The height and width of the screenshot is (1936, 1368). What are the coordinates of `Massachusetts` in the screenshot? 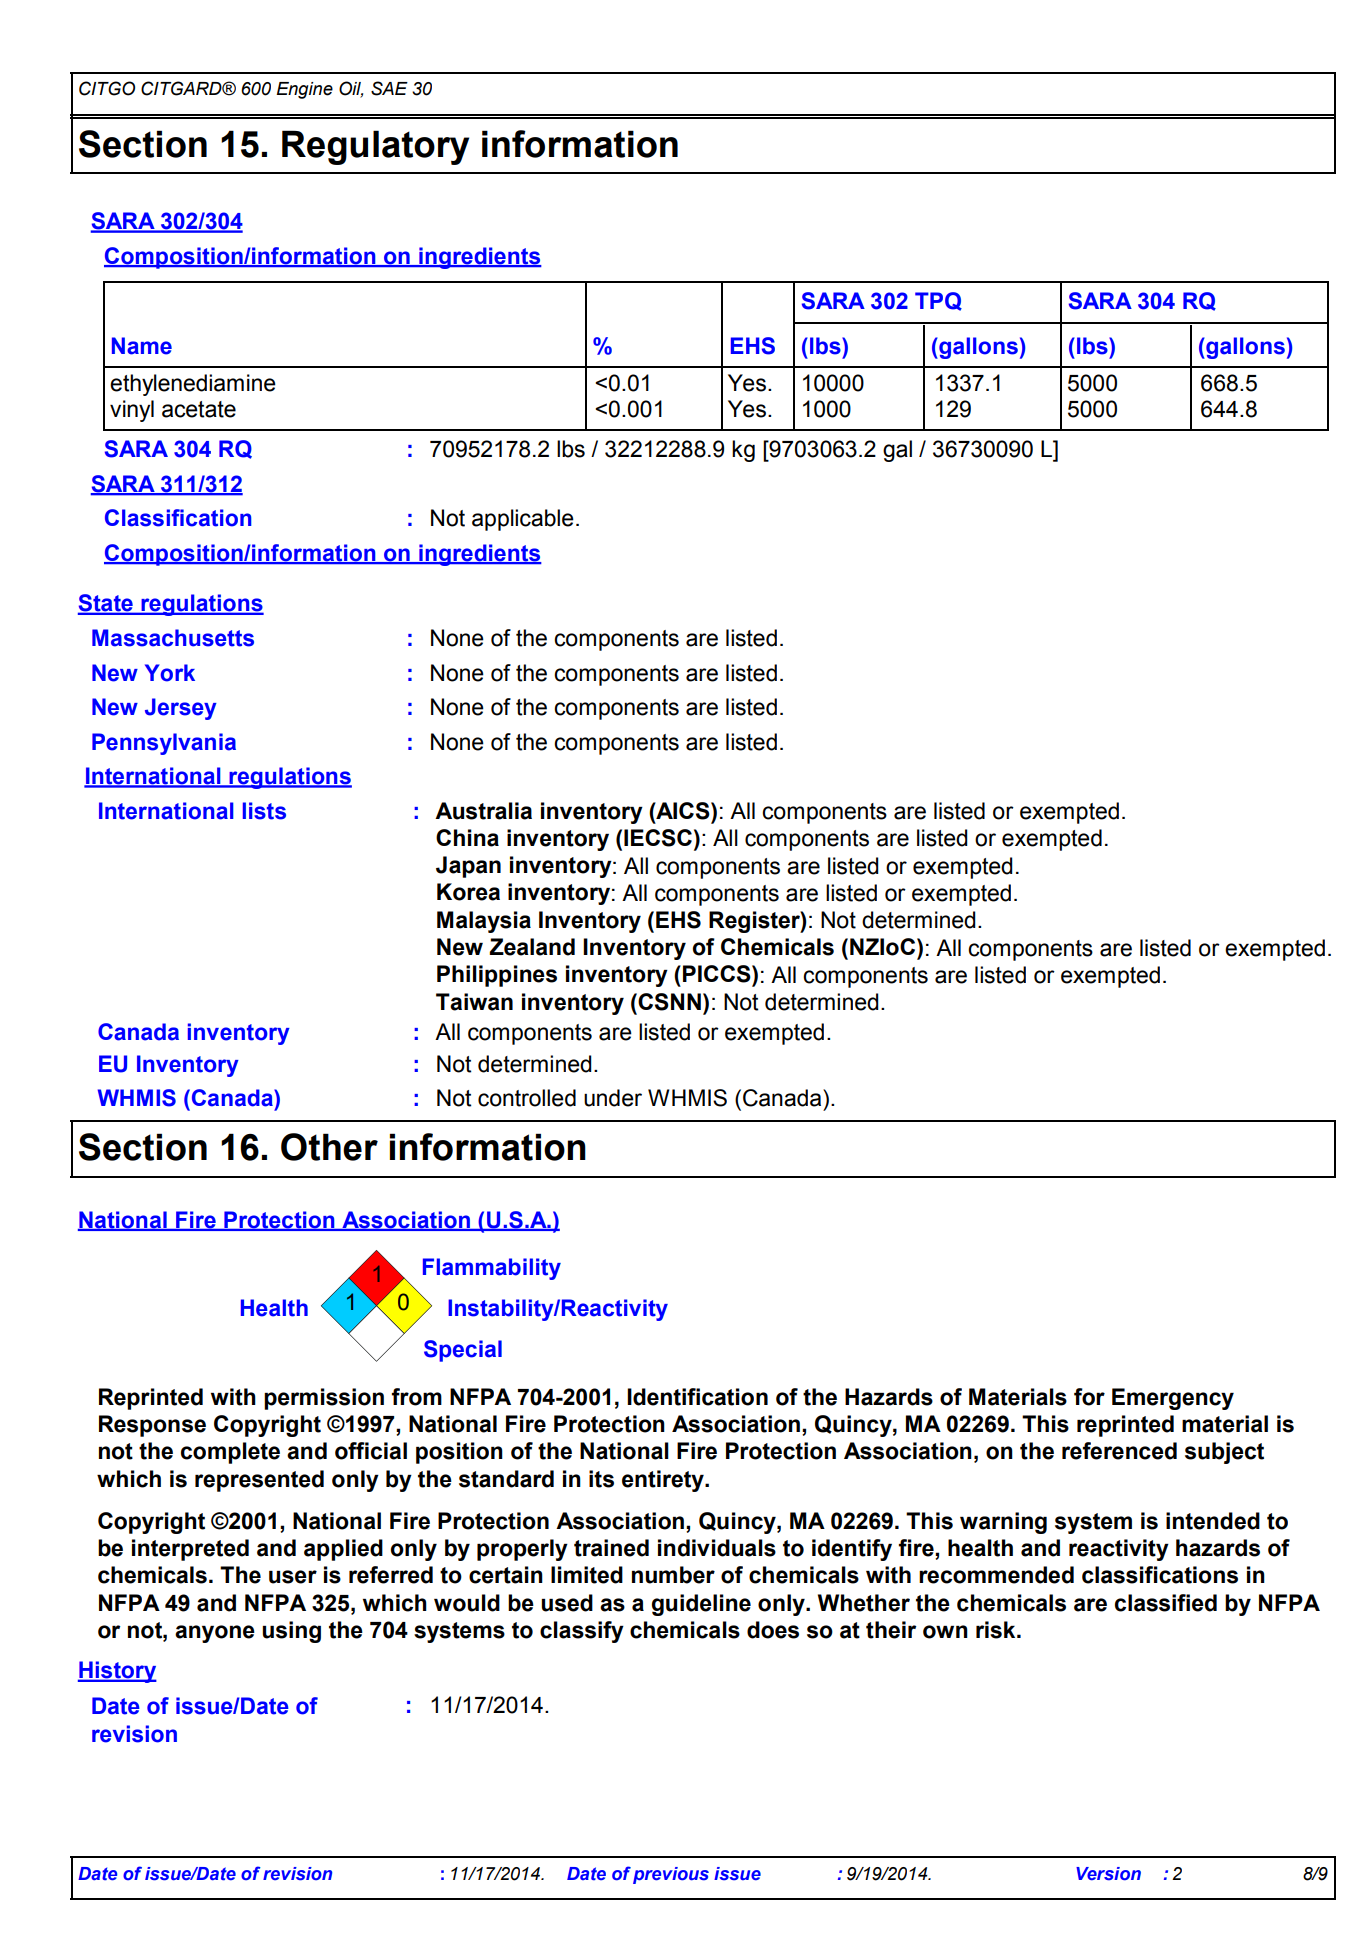 It's located at (173, 638).
